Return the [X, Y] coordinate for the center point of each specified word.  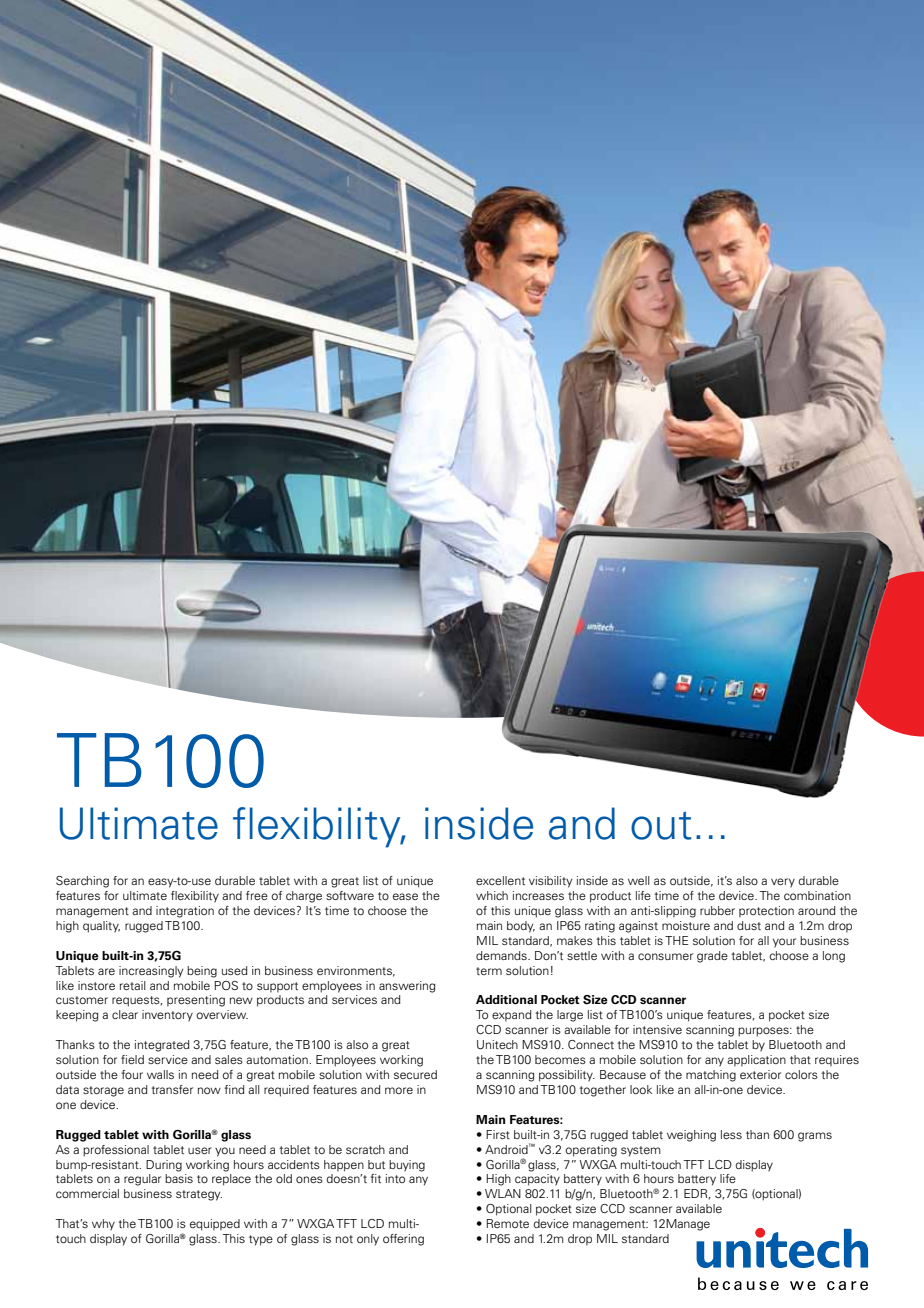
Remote [508, 1223]
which [492, 895]
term [489, 971]
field [132, 1059]
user [200, 1150]
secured [415, 1074]
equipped [215, 1225]
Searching [82, 882]
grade [712, 957]
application [756, 1061]
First [498, 1134]
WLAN [503, 1193]
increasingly [151, 972]
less [731, 1134]
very [783, 883]
